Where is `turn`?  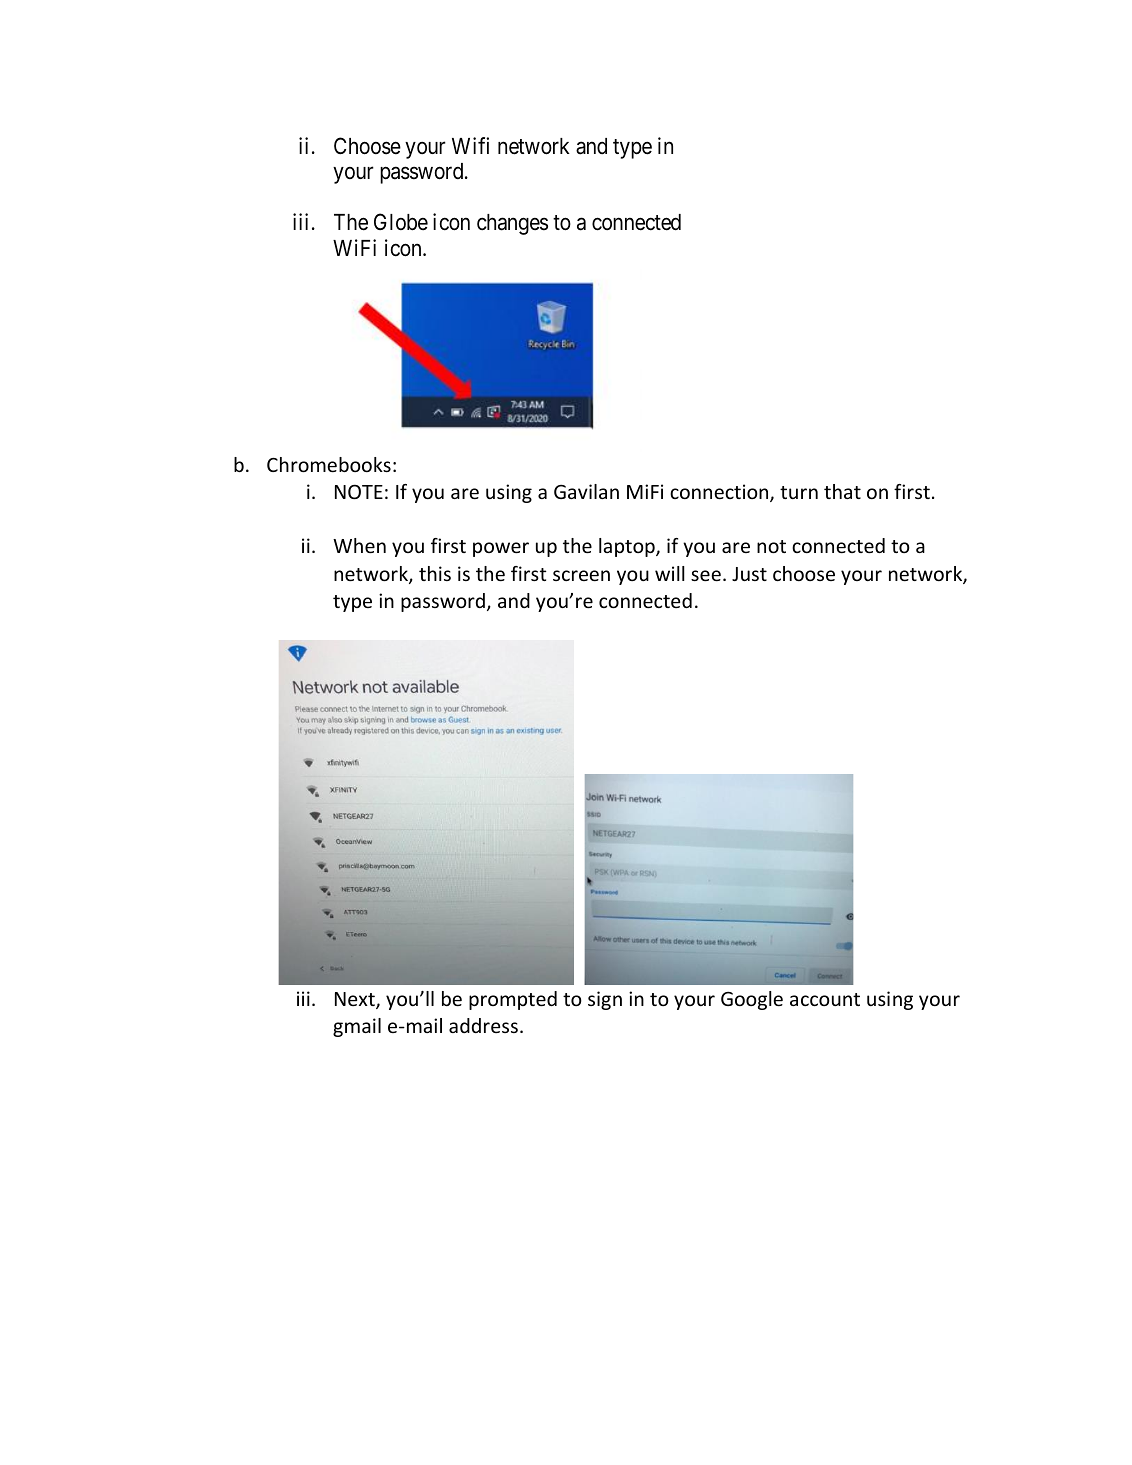
turn is located at coordinates (799, 492).
